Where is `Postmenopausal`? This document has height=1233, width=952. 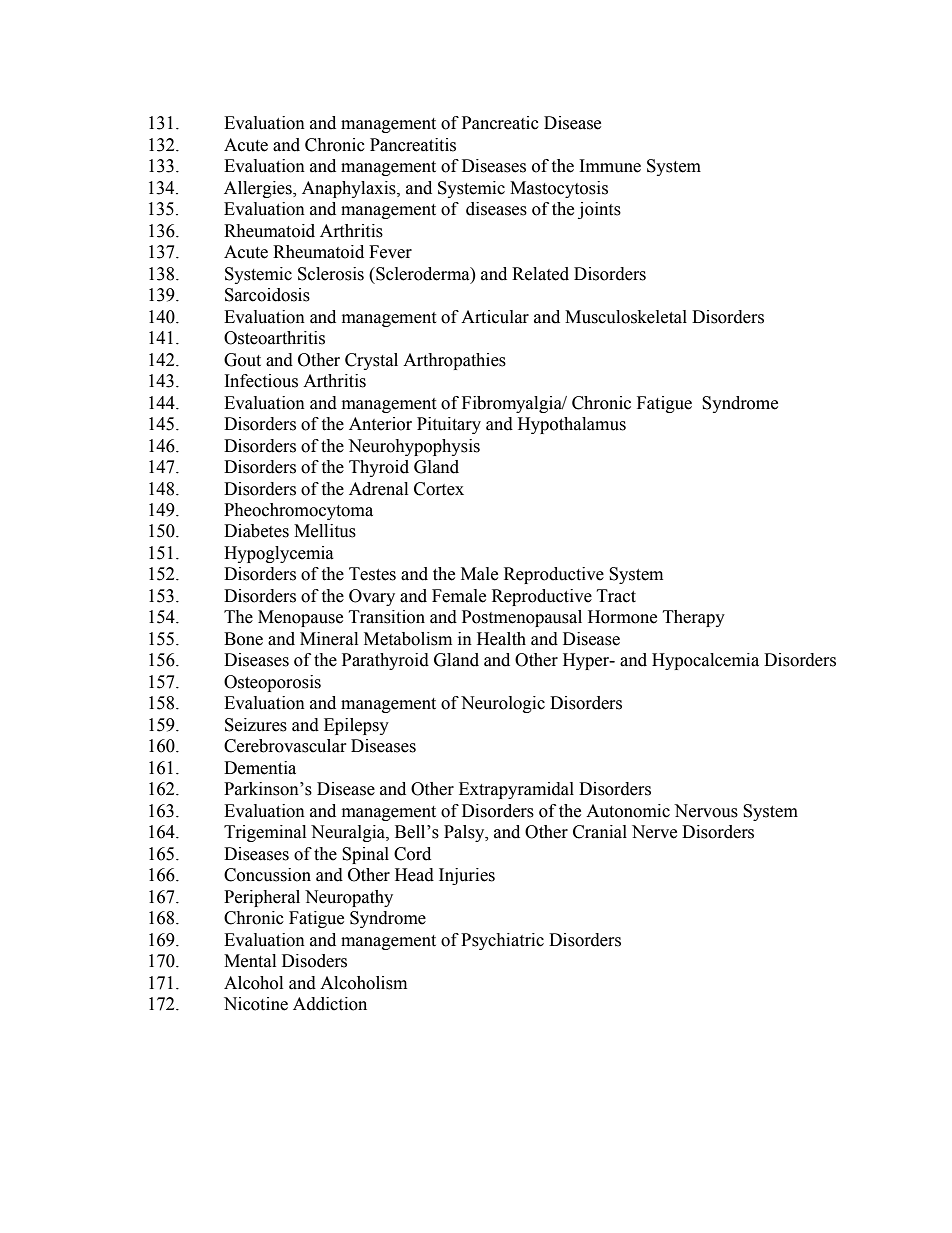 Postmenopausal is located at coordinates (522, 618).
